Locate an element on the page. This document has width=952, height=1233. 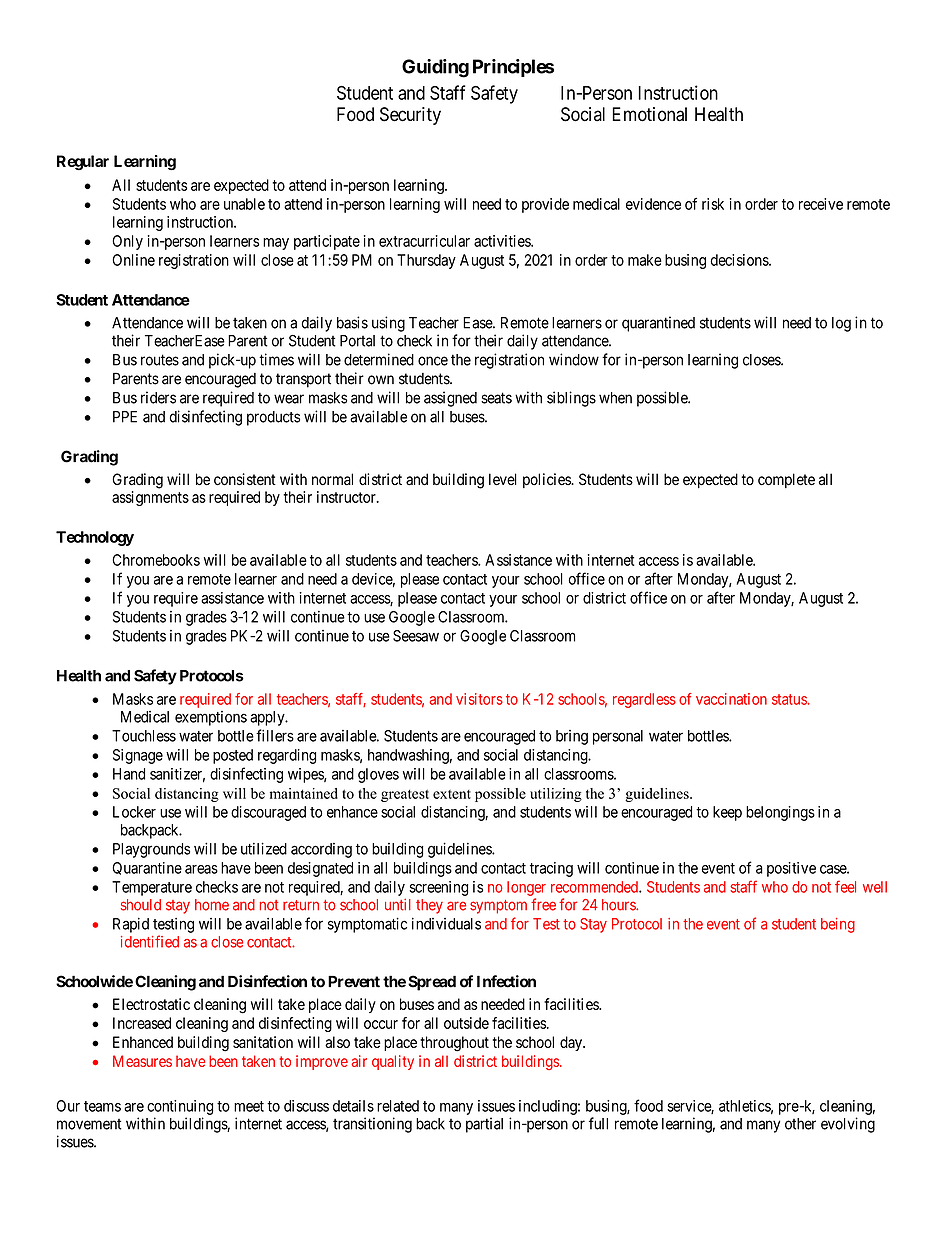
Chromebooks is located at coordinates (156, 560).
